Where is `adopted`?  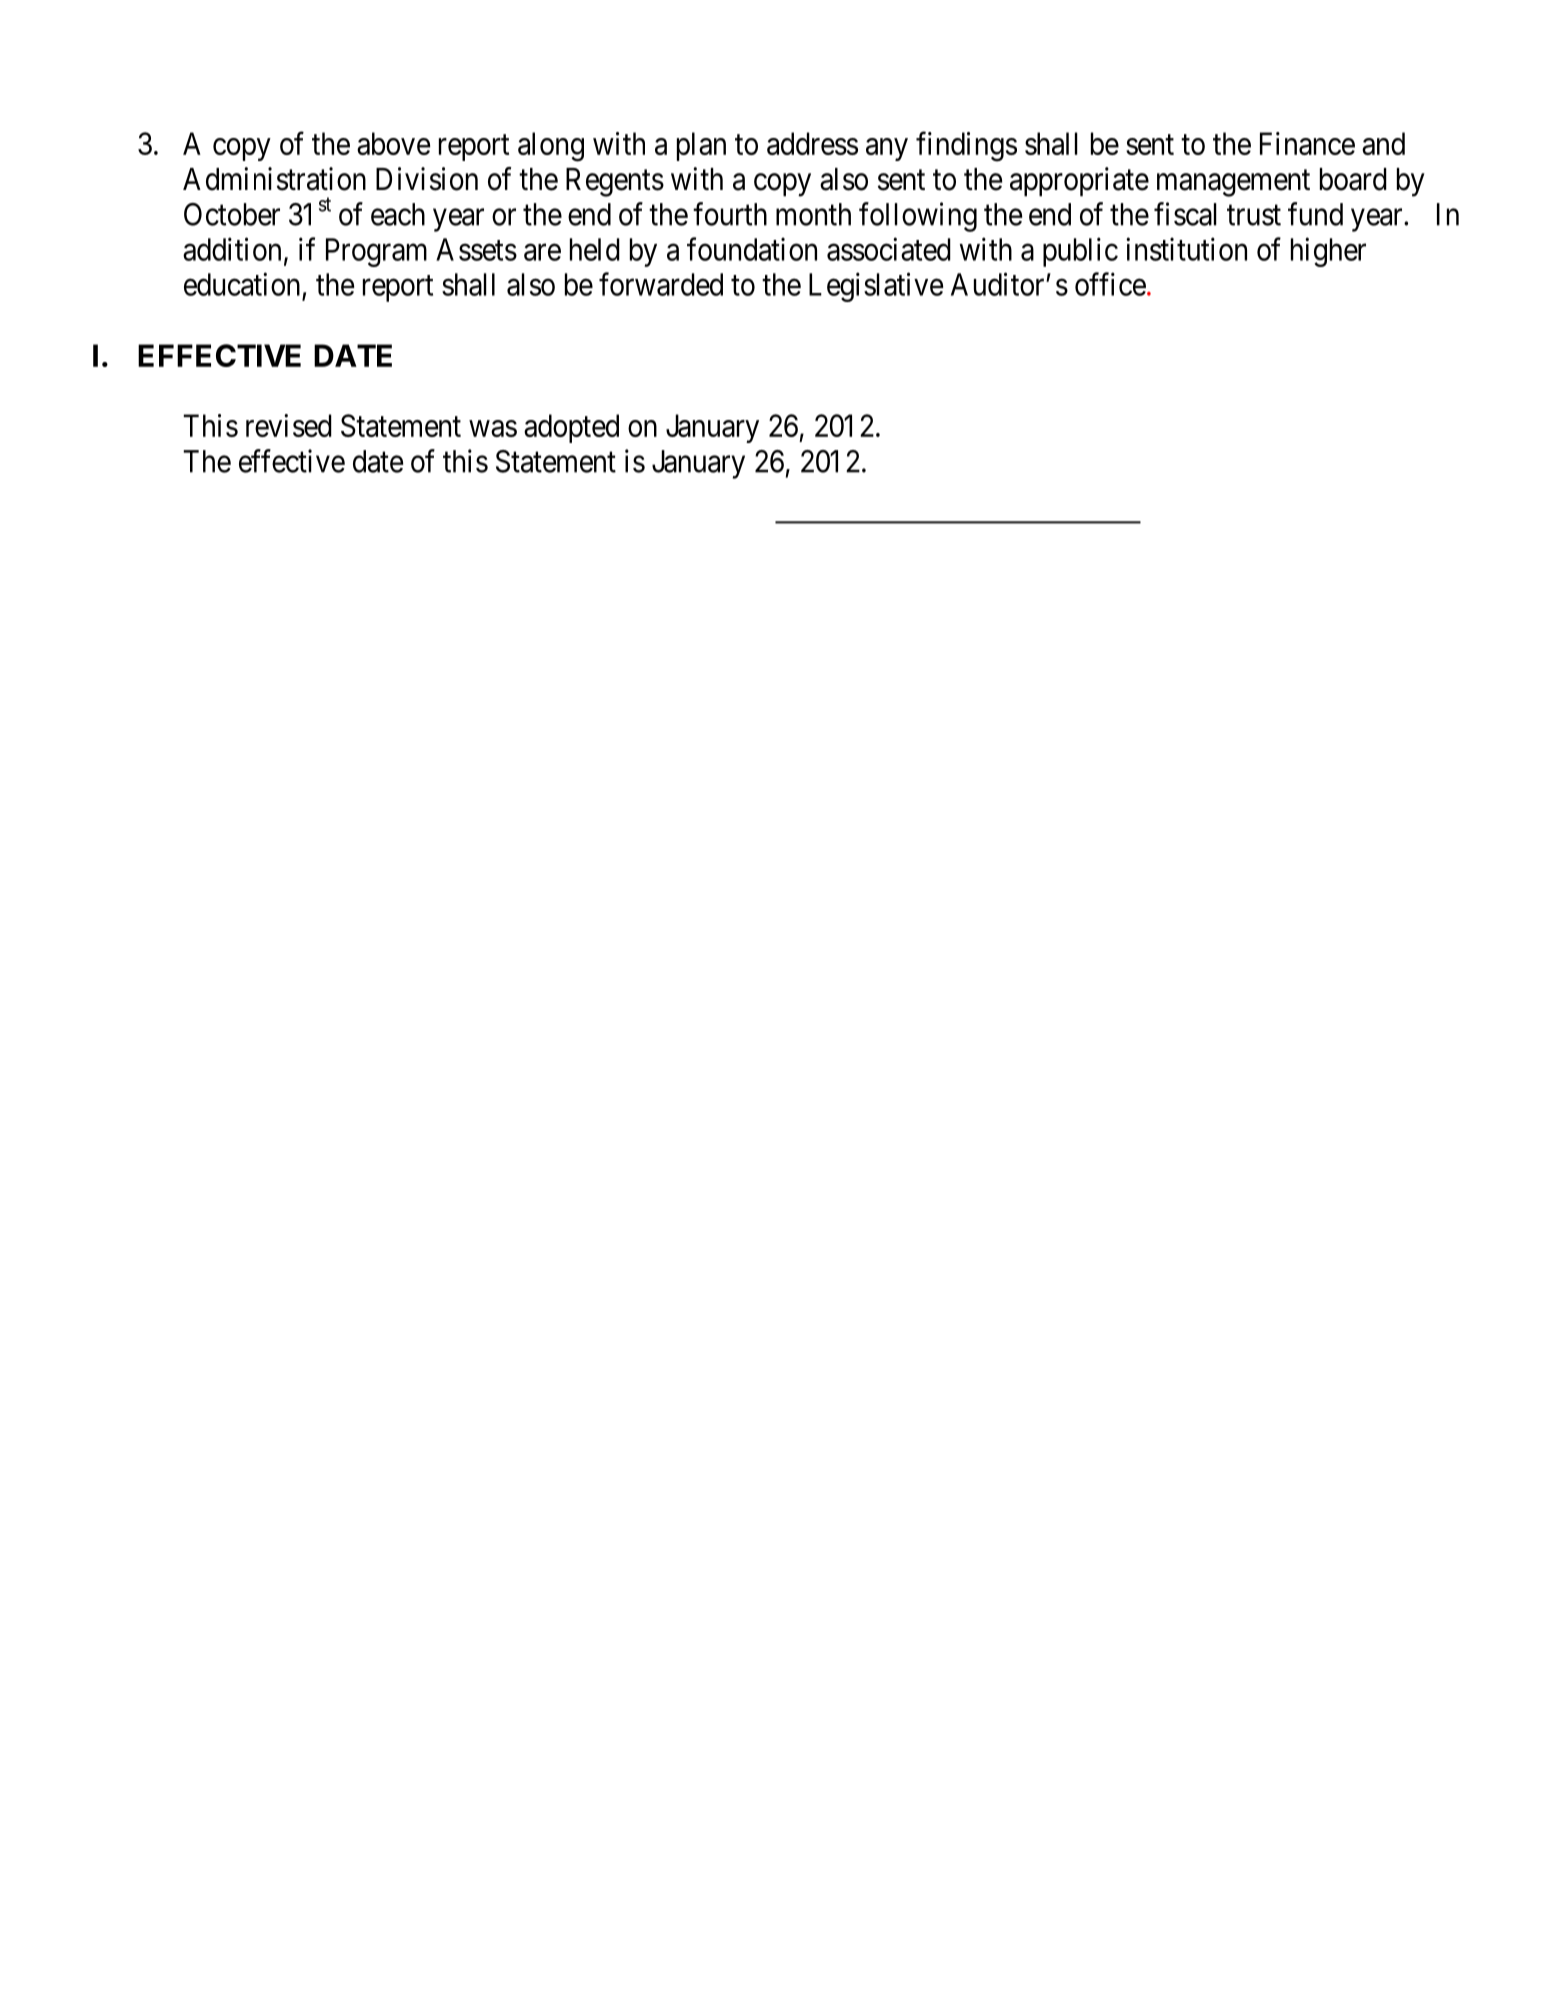 adopted is located at coordinates (571, 428).
